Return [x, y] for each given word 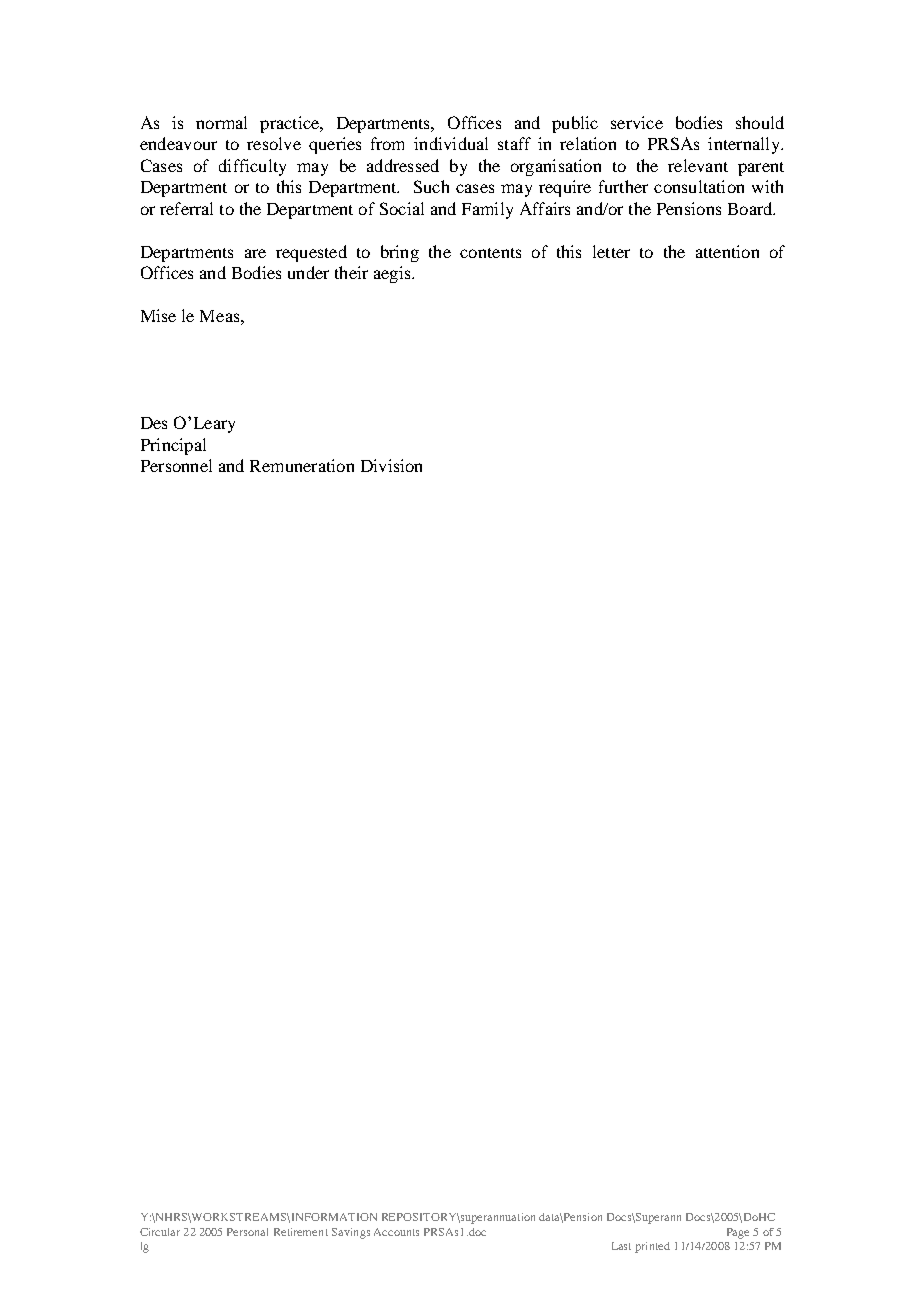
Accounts [396, 1232]
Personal [247, 1232]
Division [391, 465]
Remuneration [302, 465]
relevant [698, 165]
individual [451, 143]
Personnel [176, 465]
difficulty [252, 167]
